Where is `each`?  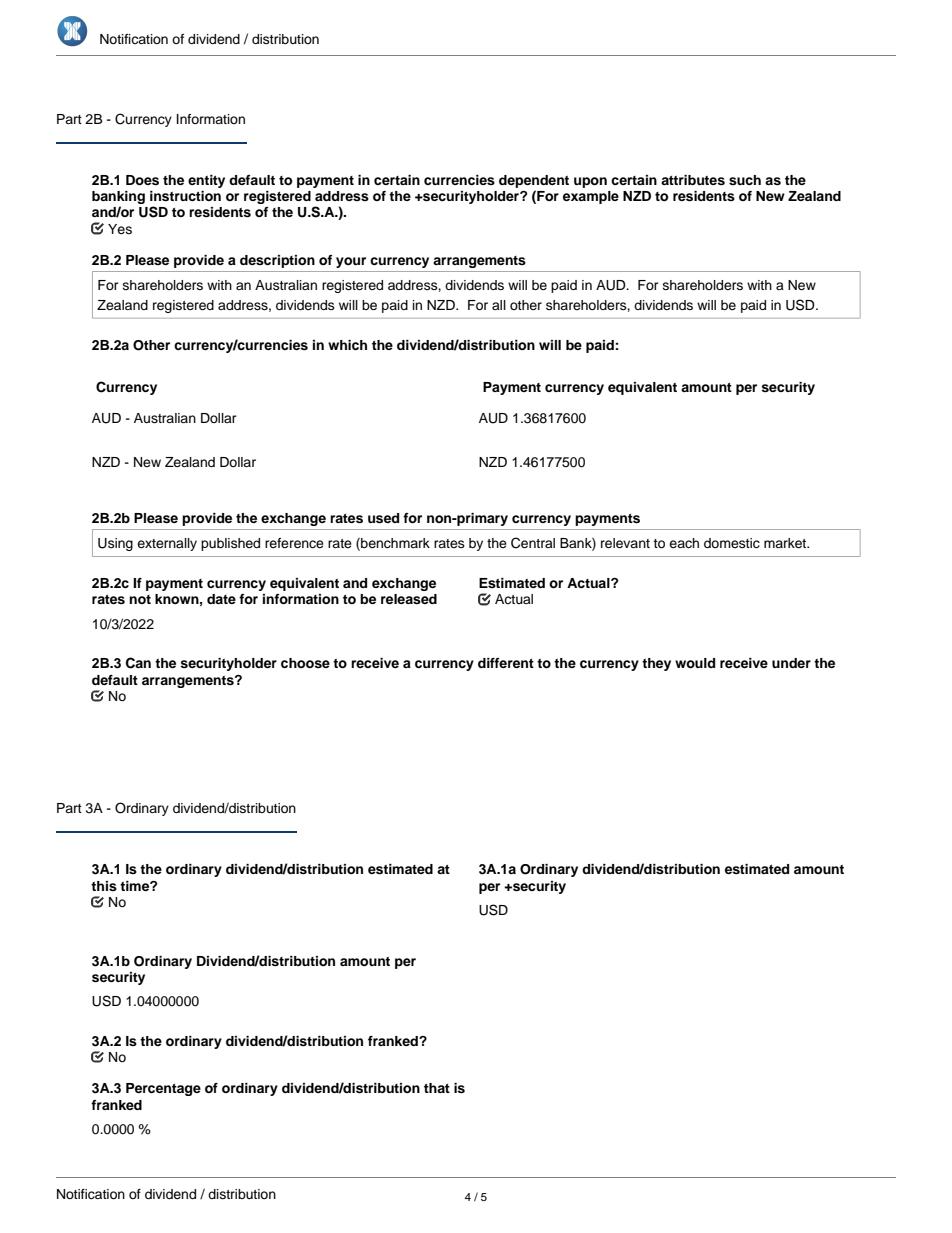 each is located at coordinates (684, 543).
